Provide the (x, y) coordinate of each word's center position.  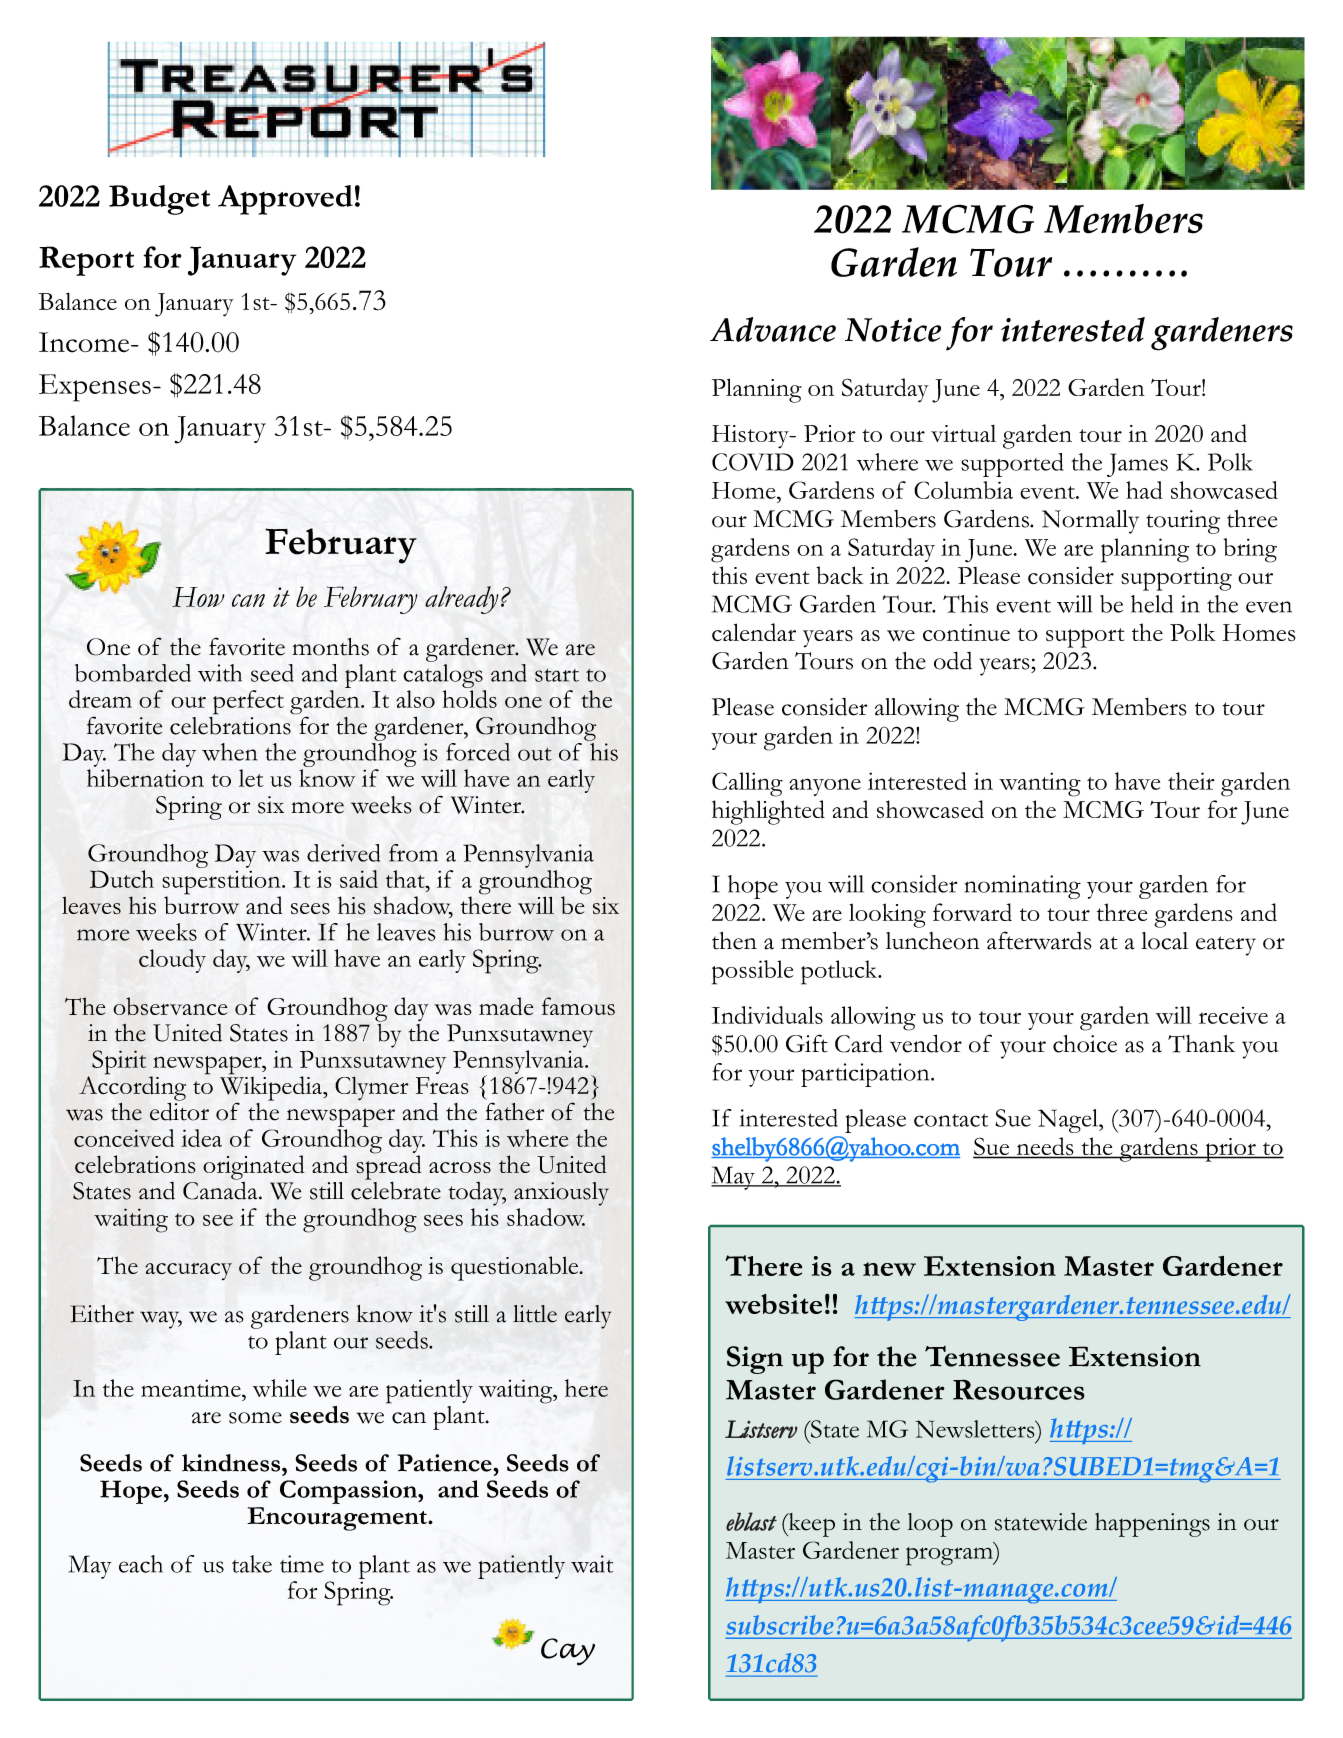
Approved (285, 200)
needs (1045, 1147)
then (734, 941)
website (773, 1304)
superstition (222, 883)
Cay (568, 1652)
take (252, 1564)
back (840, 575)
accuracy (188, 1271)
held (1152, 604)
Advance (773, 329)
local (1164, 941)
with (220, 673)
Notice (893, 330)
